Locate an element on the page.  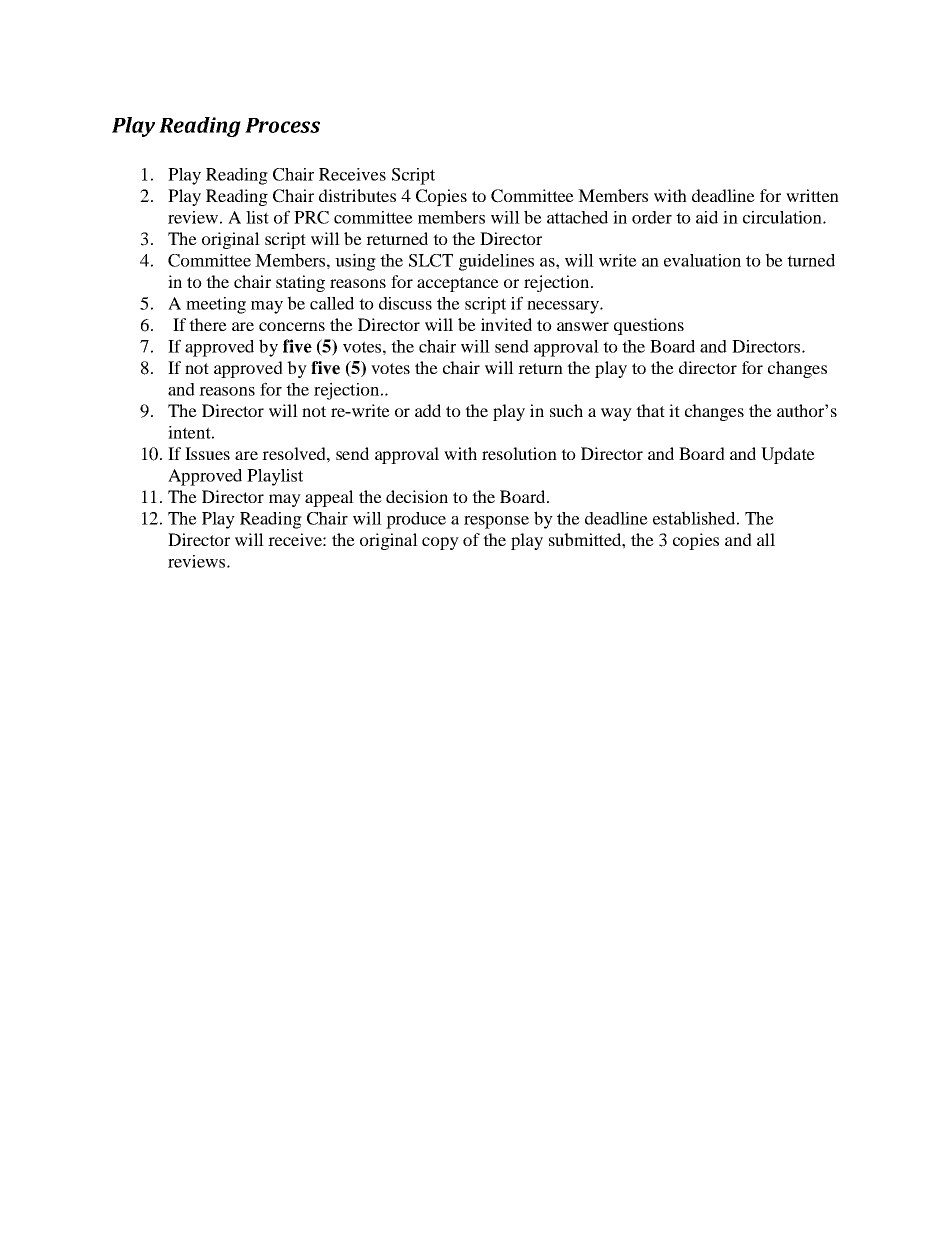
Update is located at coordinates (788, 455).
